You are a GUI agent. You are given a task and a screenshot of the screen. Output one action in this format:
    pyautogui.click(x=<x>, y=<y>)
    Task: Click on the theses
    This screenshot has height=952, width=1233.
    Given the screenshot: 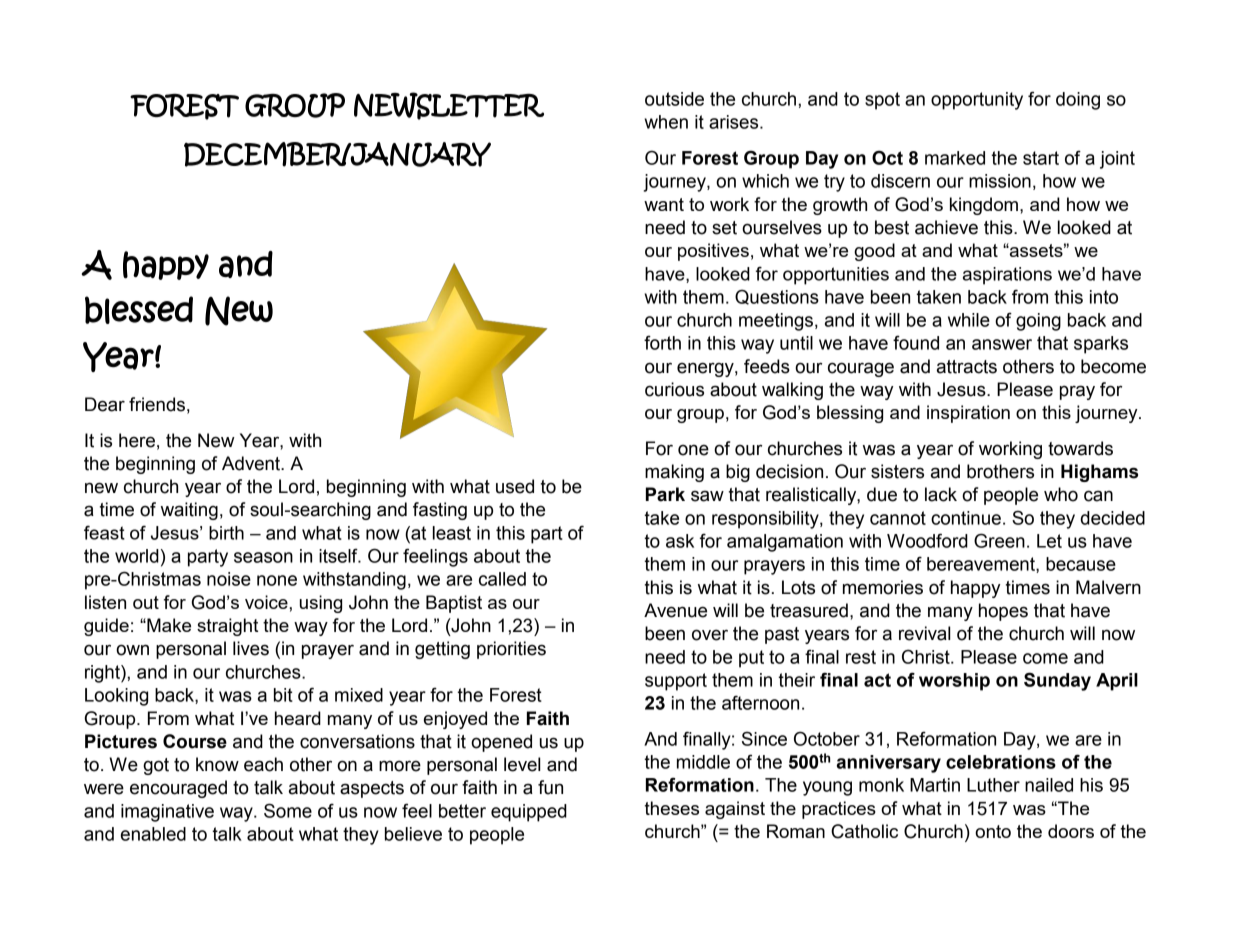 What is the action you would take?
    pyautogui.click(x=672, y=808)
